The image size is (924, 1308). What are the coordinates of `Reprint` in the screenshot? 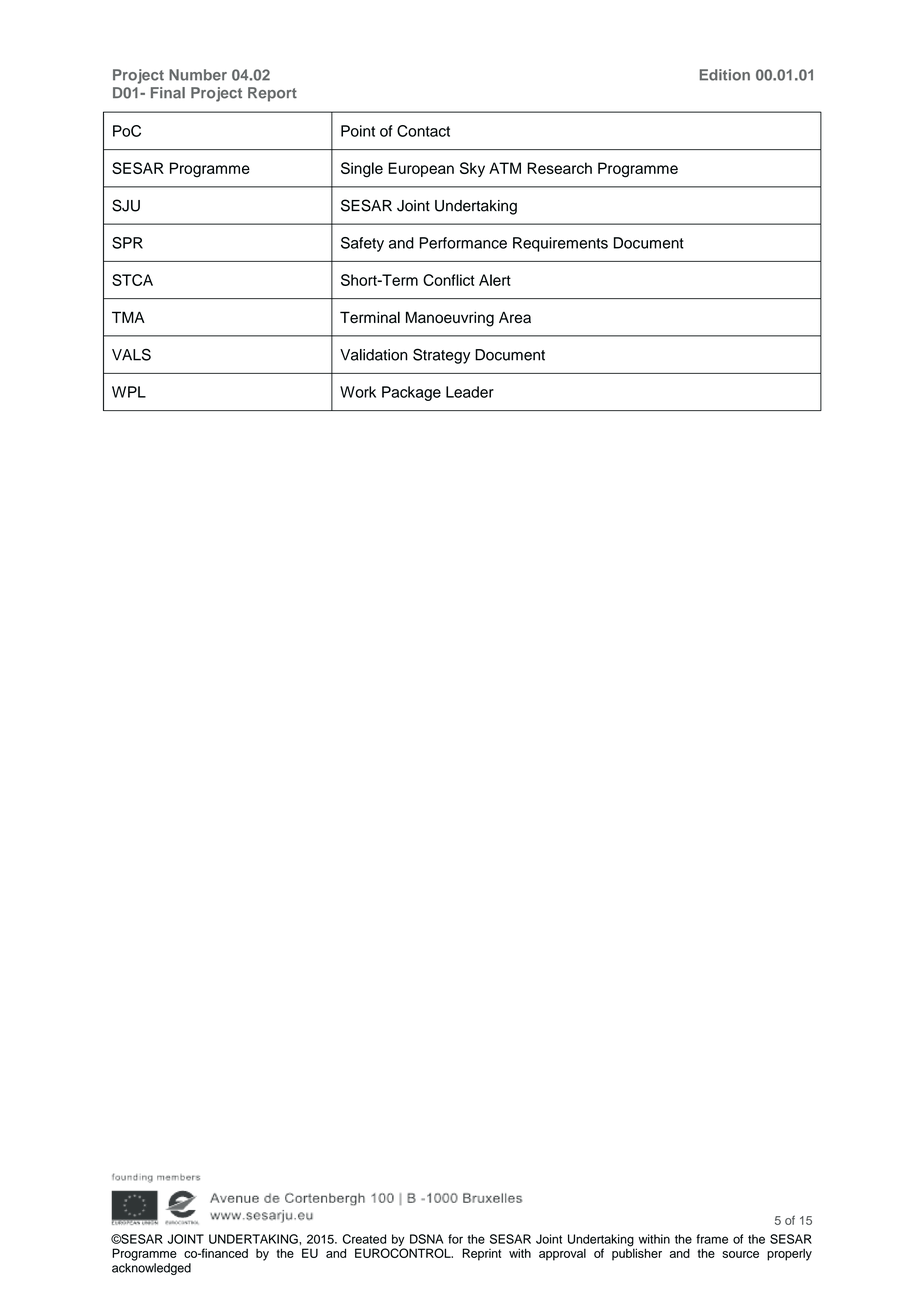 It's located at (481, 1254).
